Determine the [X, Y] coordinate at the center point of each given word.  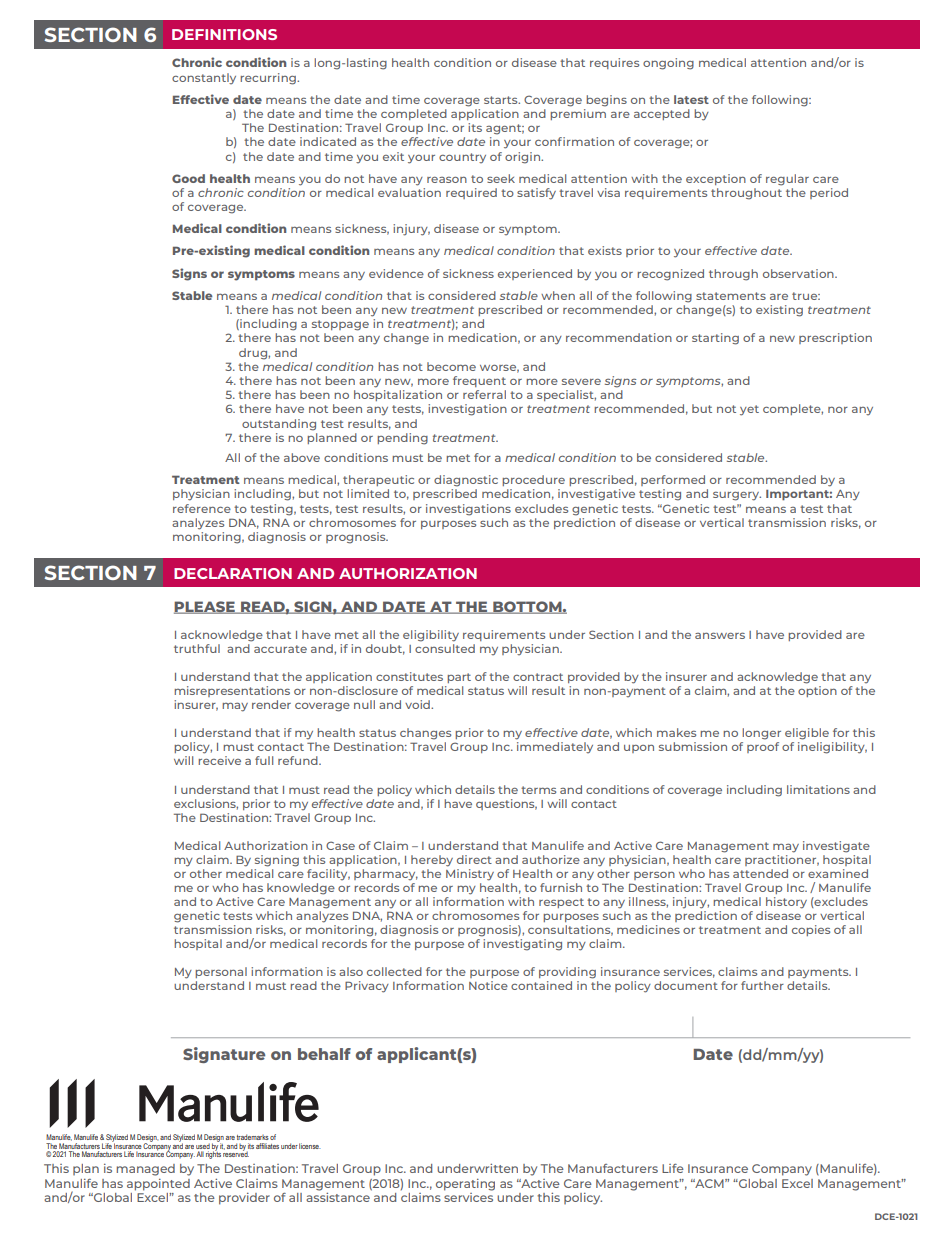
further [762, 985]
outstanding [279, 425]
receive [219, 760]
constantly [204, 78]
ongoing [668, 64]
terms [538, 790]
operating [465, 1185]
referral [484, 394]
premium [578, 114]
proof [763, 747]
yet [749, 410]
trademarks [253, 1137]
